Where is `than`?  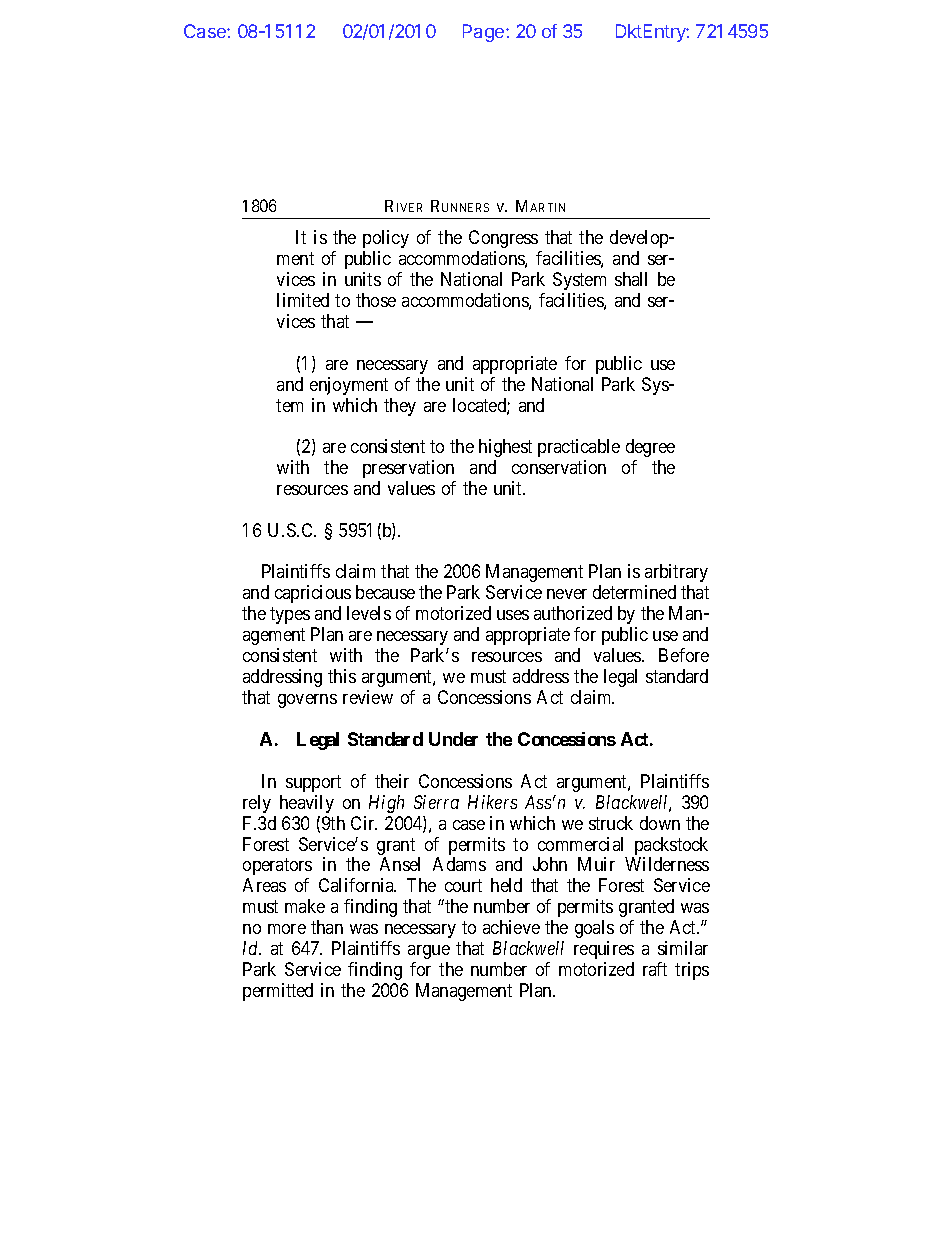 than is located at coordinates (327, 927).
